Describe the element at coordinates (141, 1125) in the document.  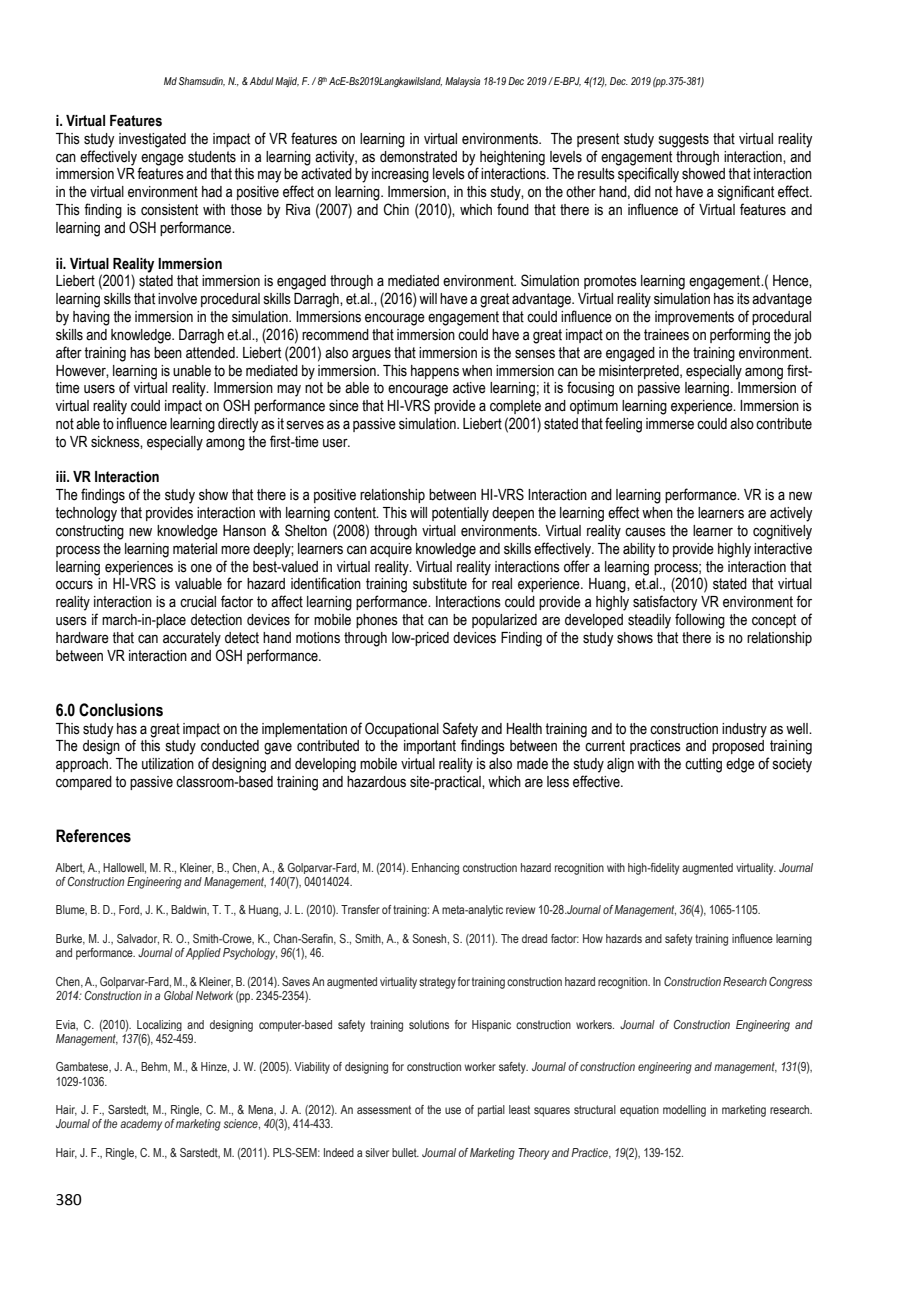
I see `academy` at that location.
